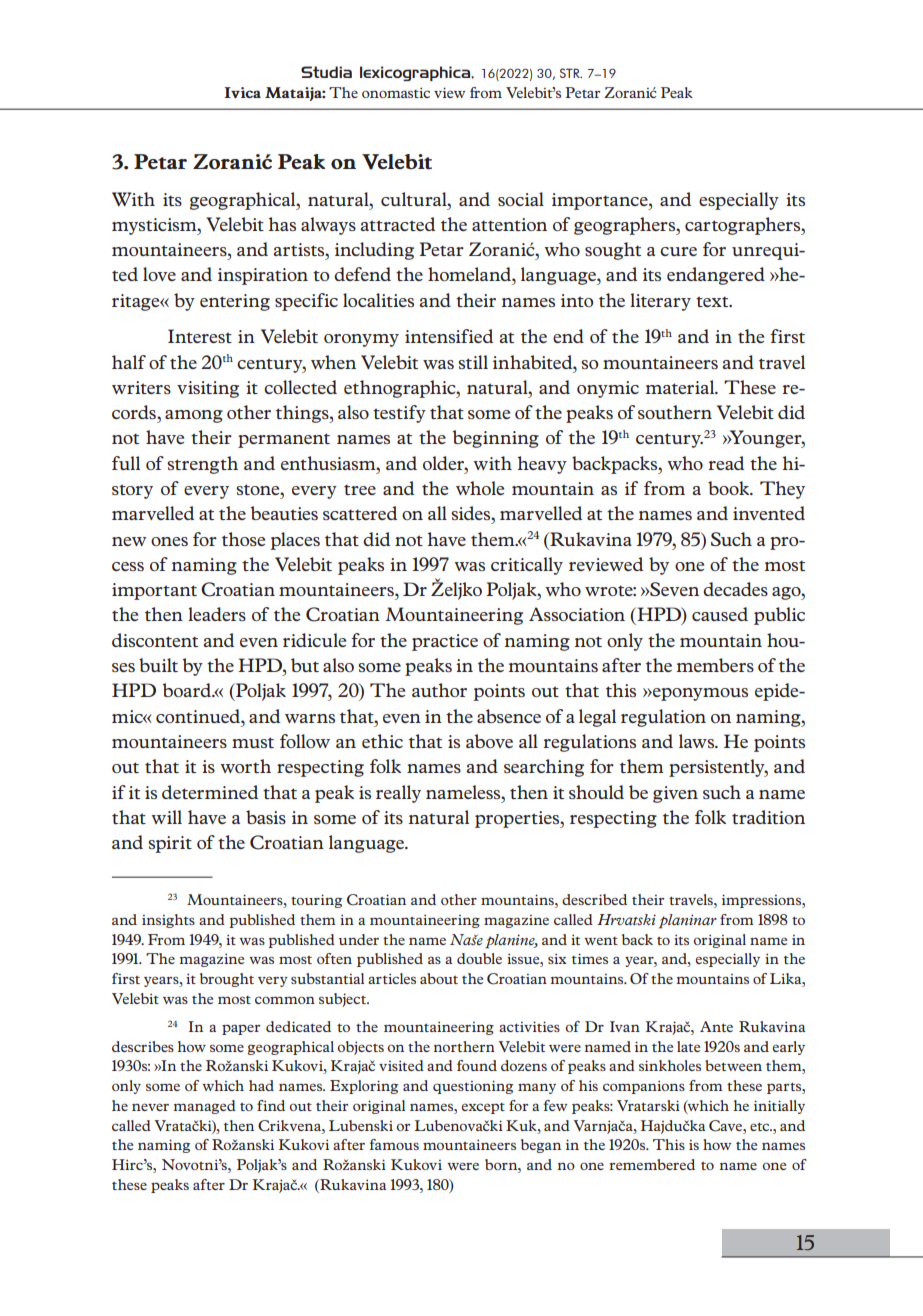 Image resolution: width=923 pixels, height=1316 pixels. I want to click on has, so click(282, 224).
